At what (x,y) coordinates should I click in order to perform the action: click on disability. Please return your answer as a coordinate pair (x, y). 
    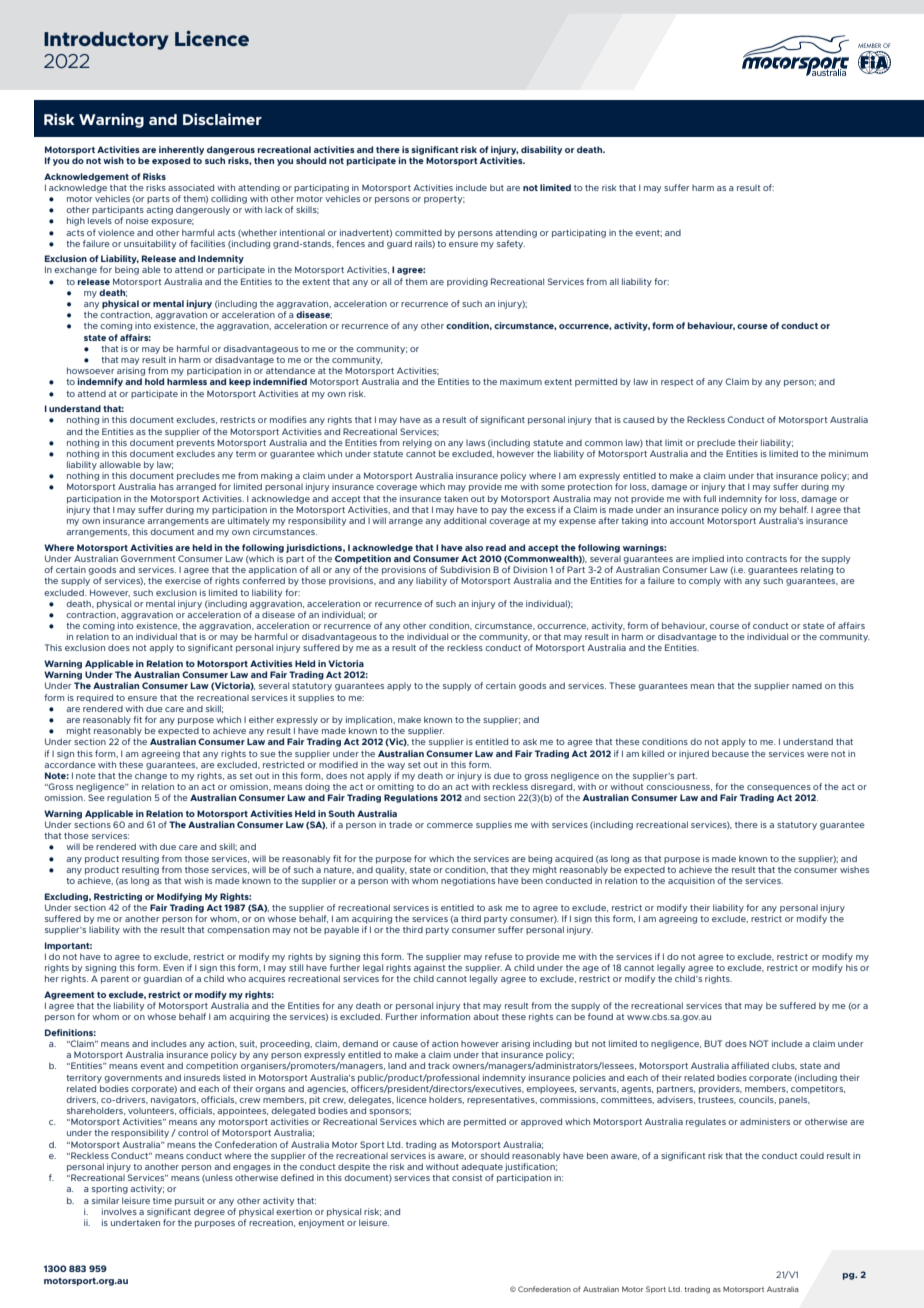
    Looking at the image, I should click on (541, 150).
